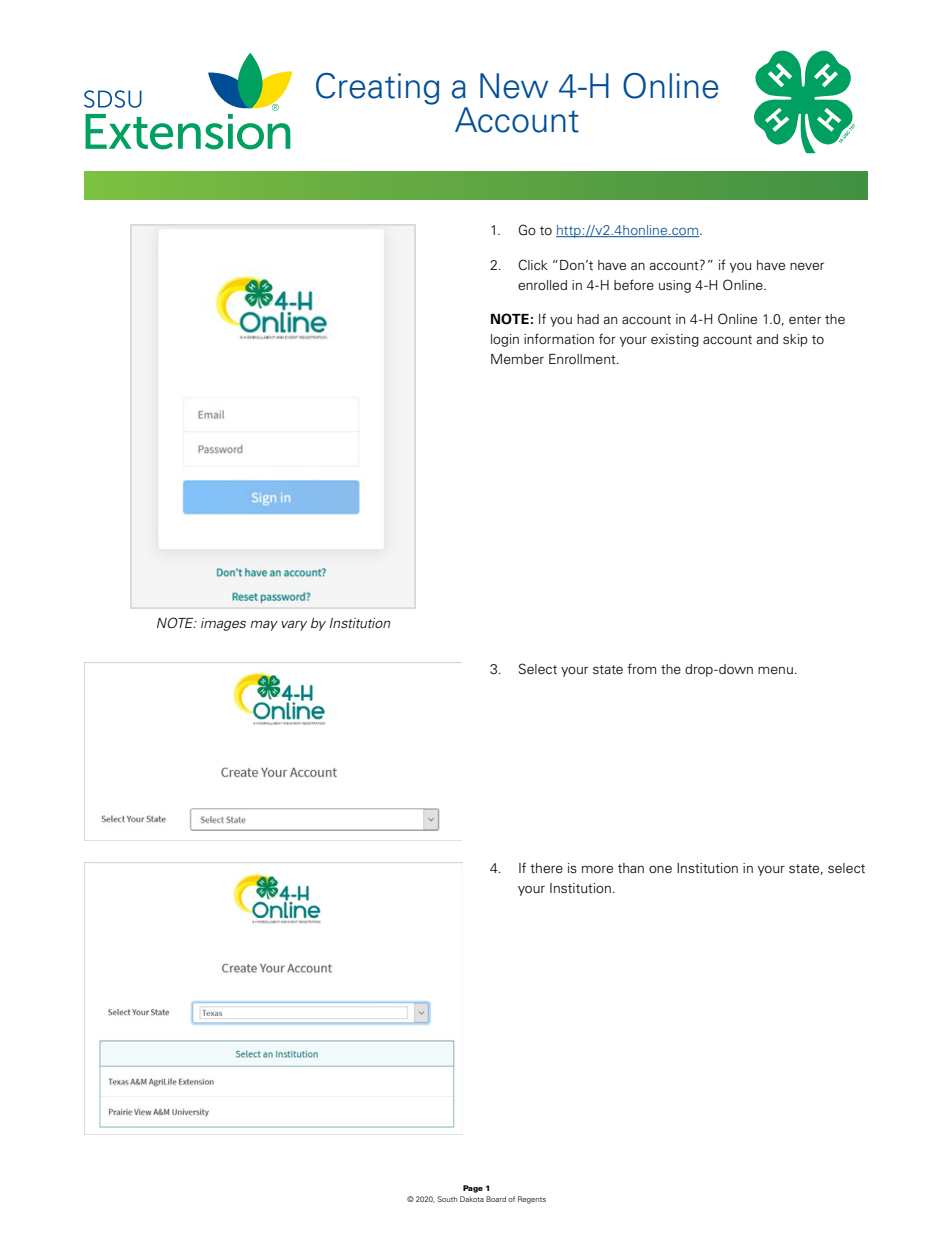  Describe the element at coordinates (496, 1199) in the screenshot. I see `Board` at that location.
